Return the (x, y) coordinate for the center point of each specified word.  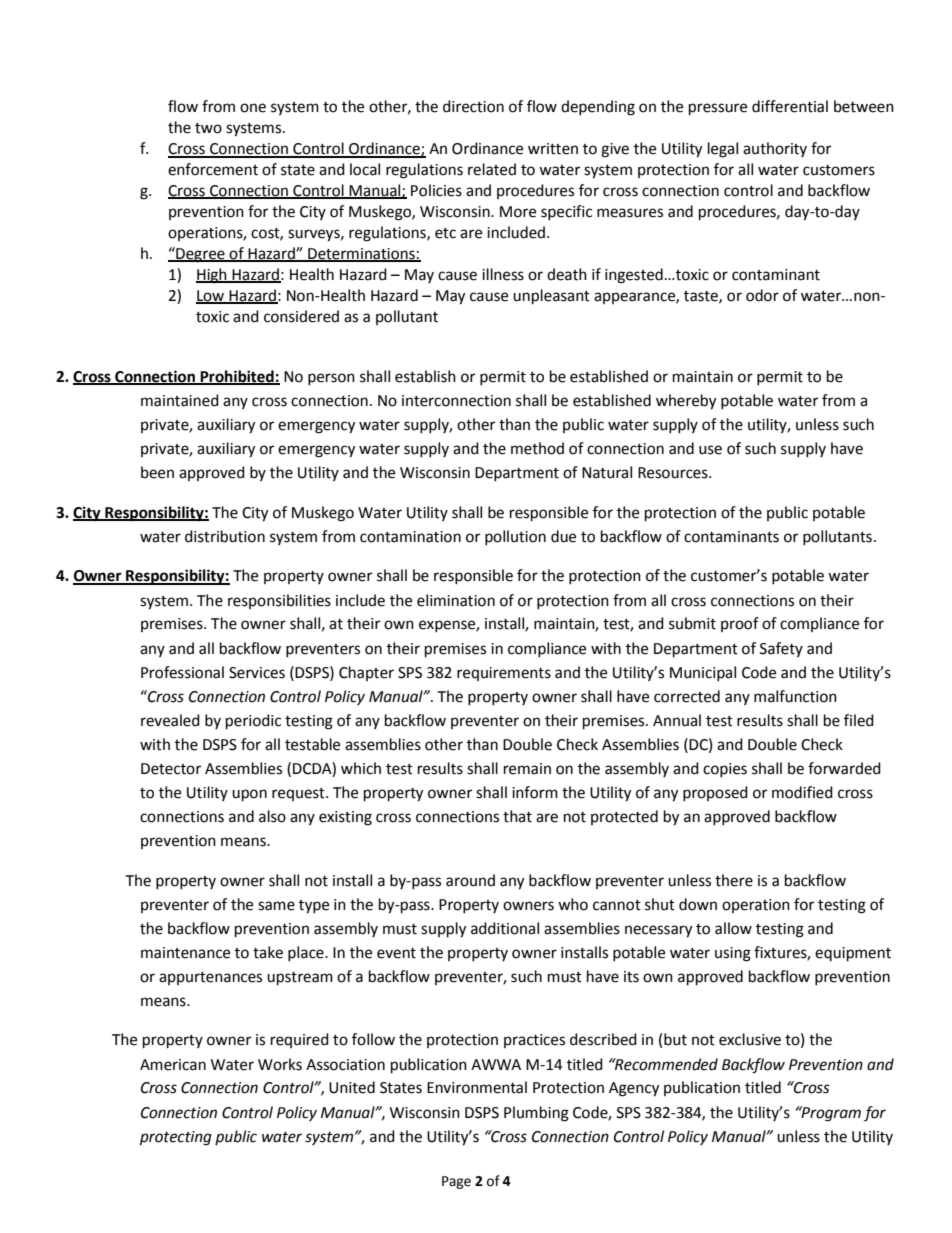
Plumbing (536, 1114)
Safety (781, 649)
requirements (504, 674)
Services (257, 673)
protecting (176, 1138)
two (208, 128)
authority (775, 149)
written (553, 149)
